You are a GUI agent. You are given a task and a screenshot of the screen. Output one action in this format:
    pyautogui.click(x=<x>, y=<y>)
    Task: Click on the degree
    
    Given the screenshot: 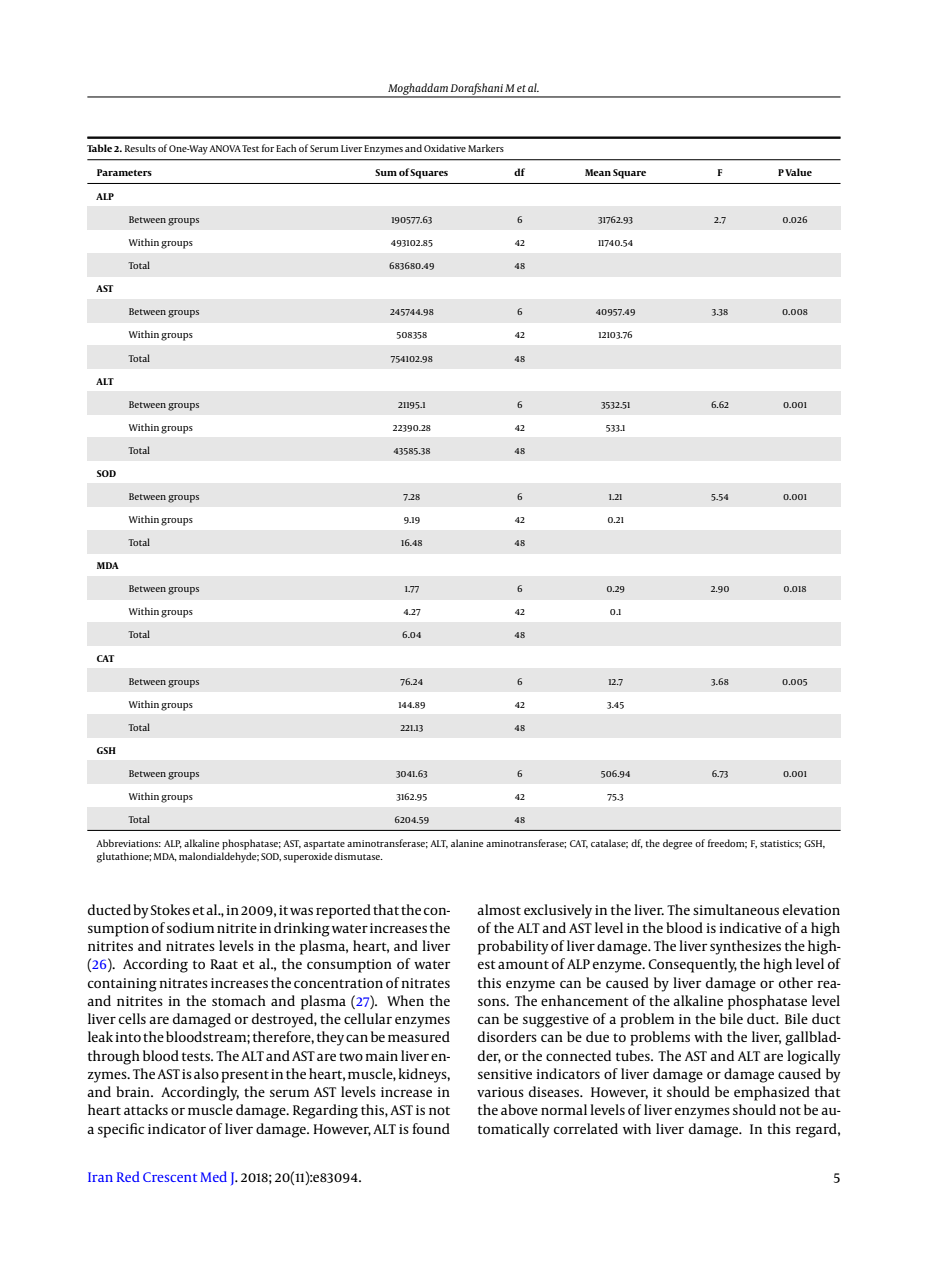 What is the action you would take?
    pyautogui.click(x=677, y=844)
